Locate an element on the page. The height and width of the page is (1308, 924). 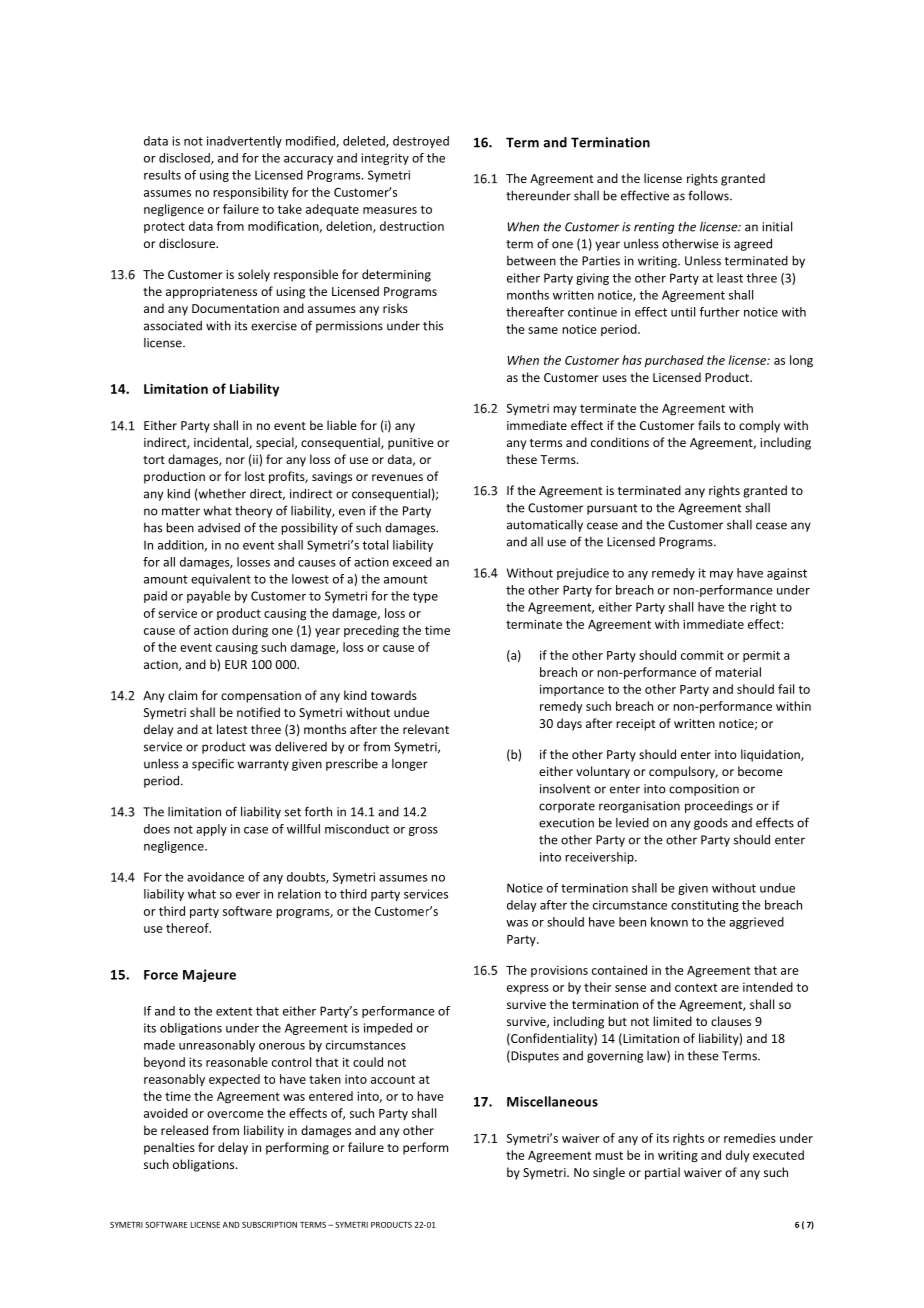
compensation is located at coordinates (261, 697).
